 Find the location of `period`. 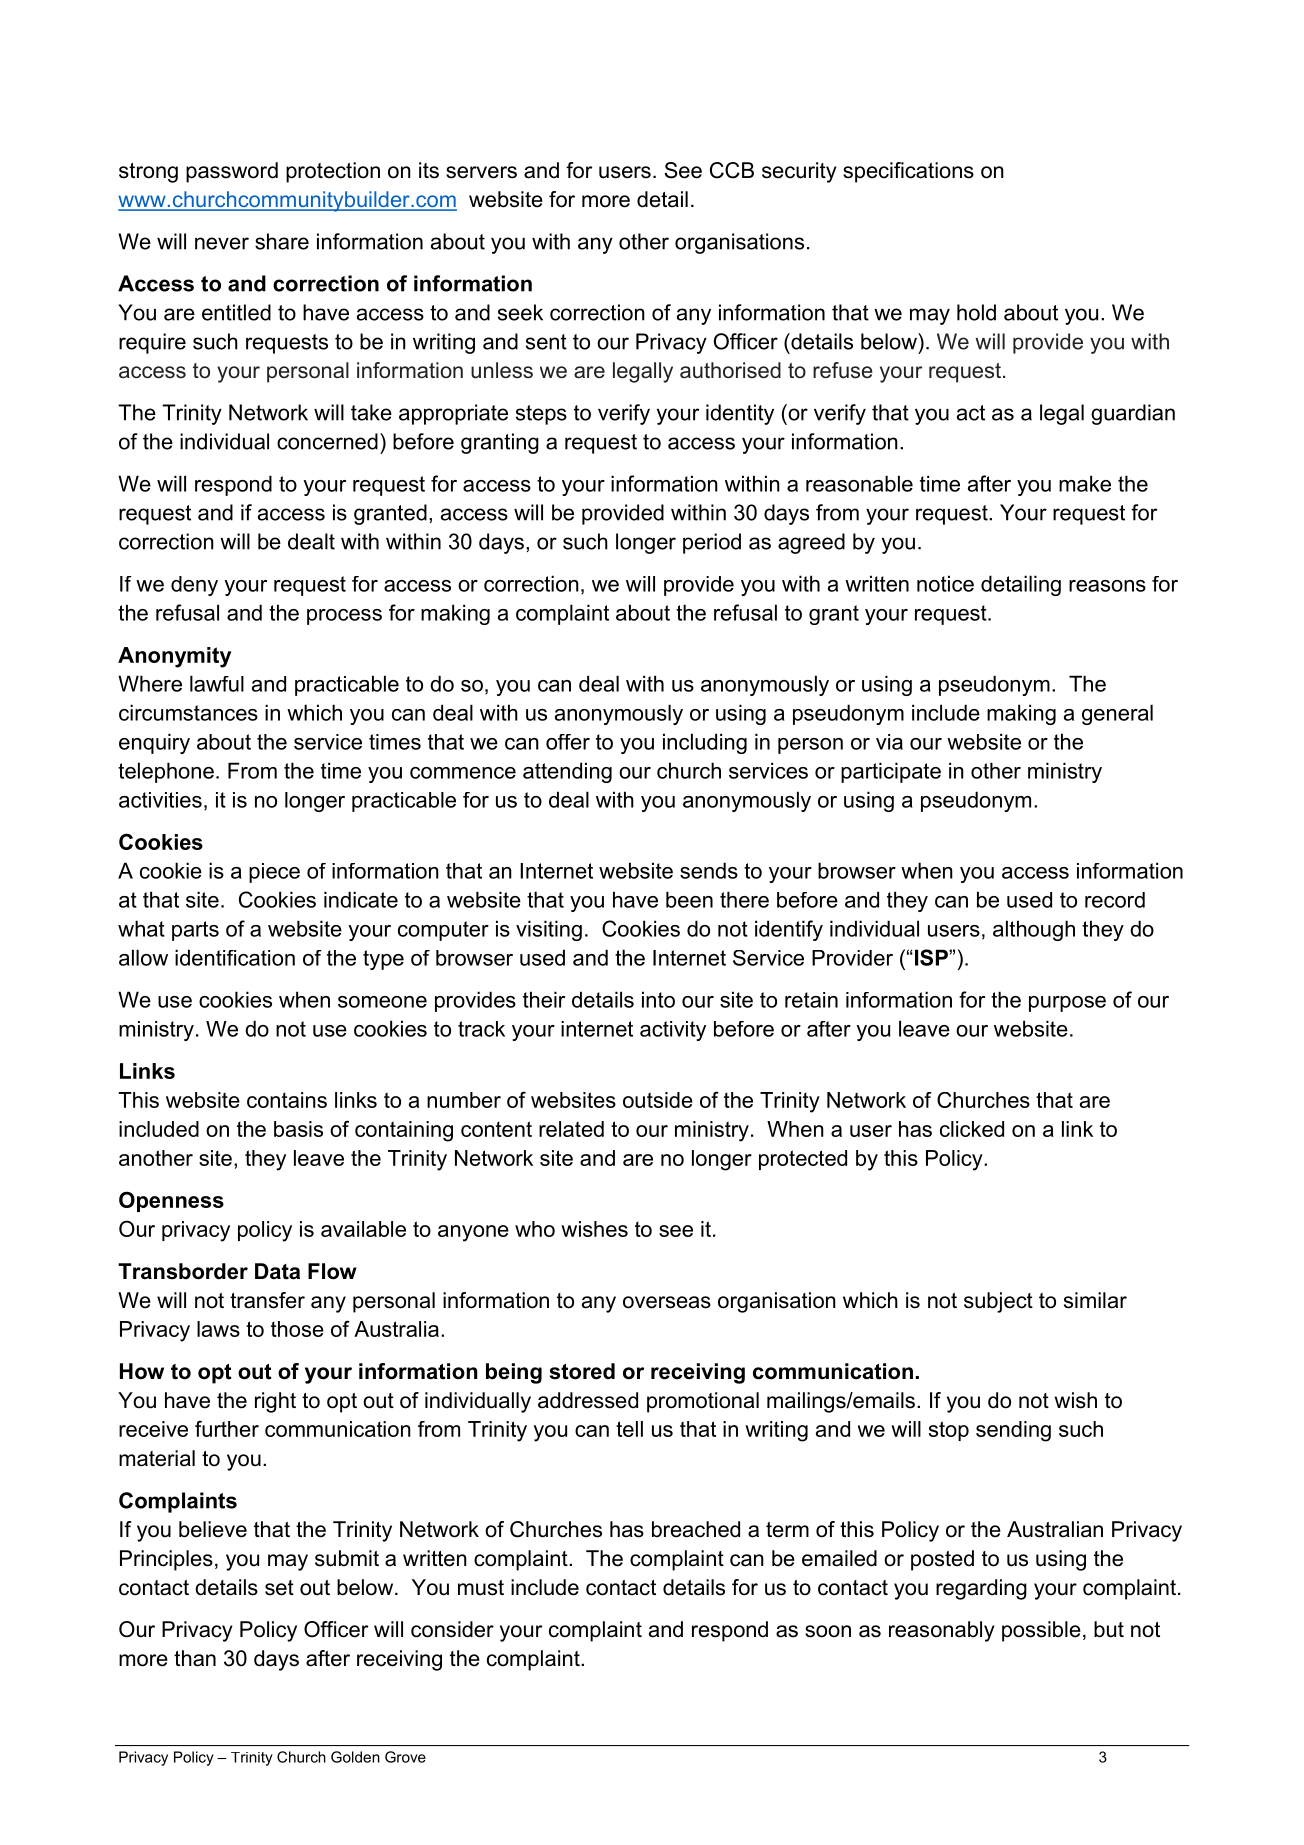

period is located at coordinates (712, 543).
